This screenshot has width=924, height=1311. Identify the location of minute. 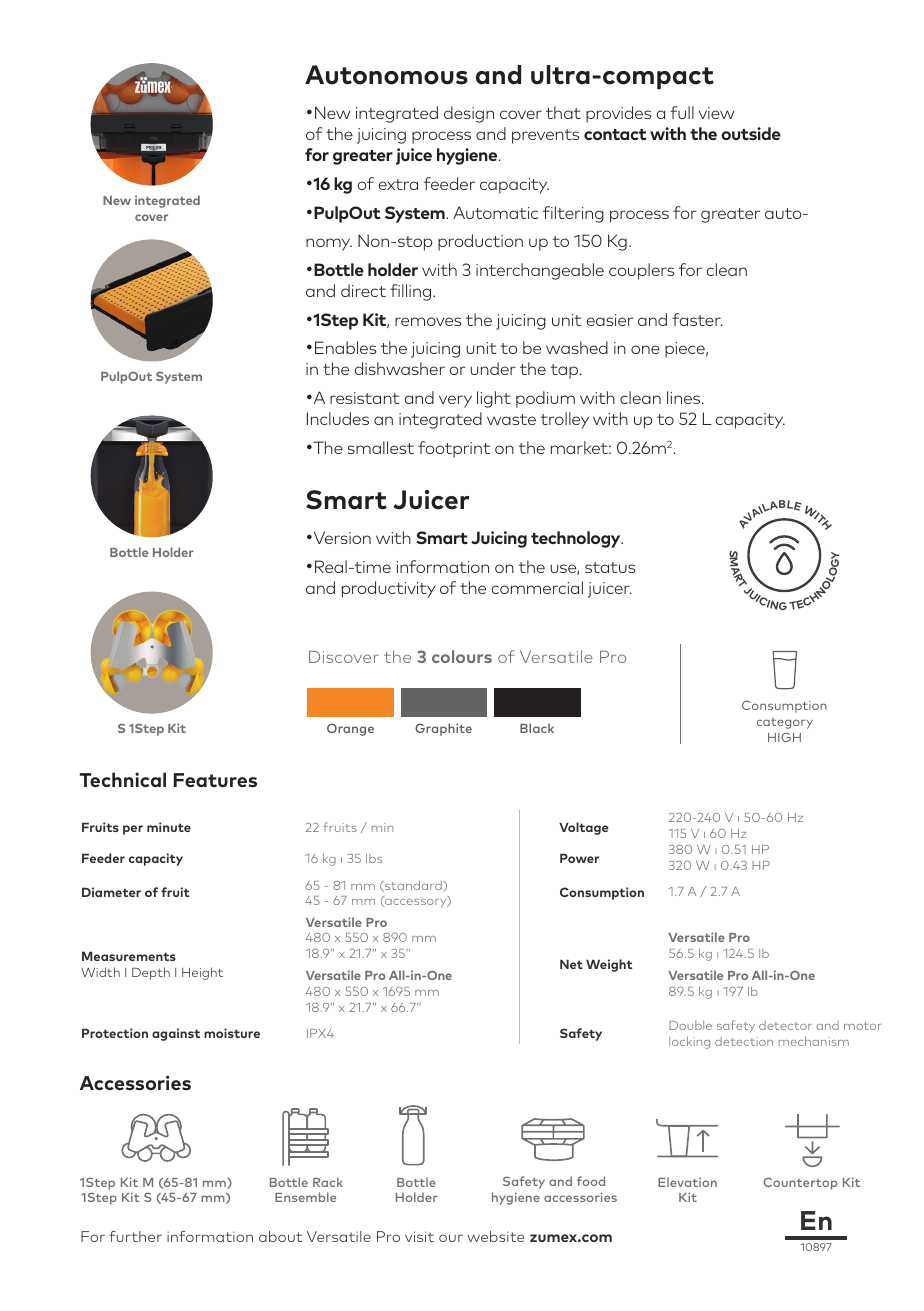
(169, 827).
